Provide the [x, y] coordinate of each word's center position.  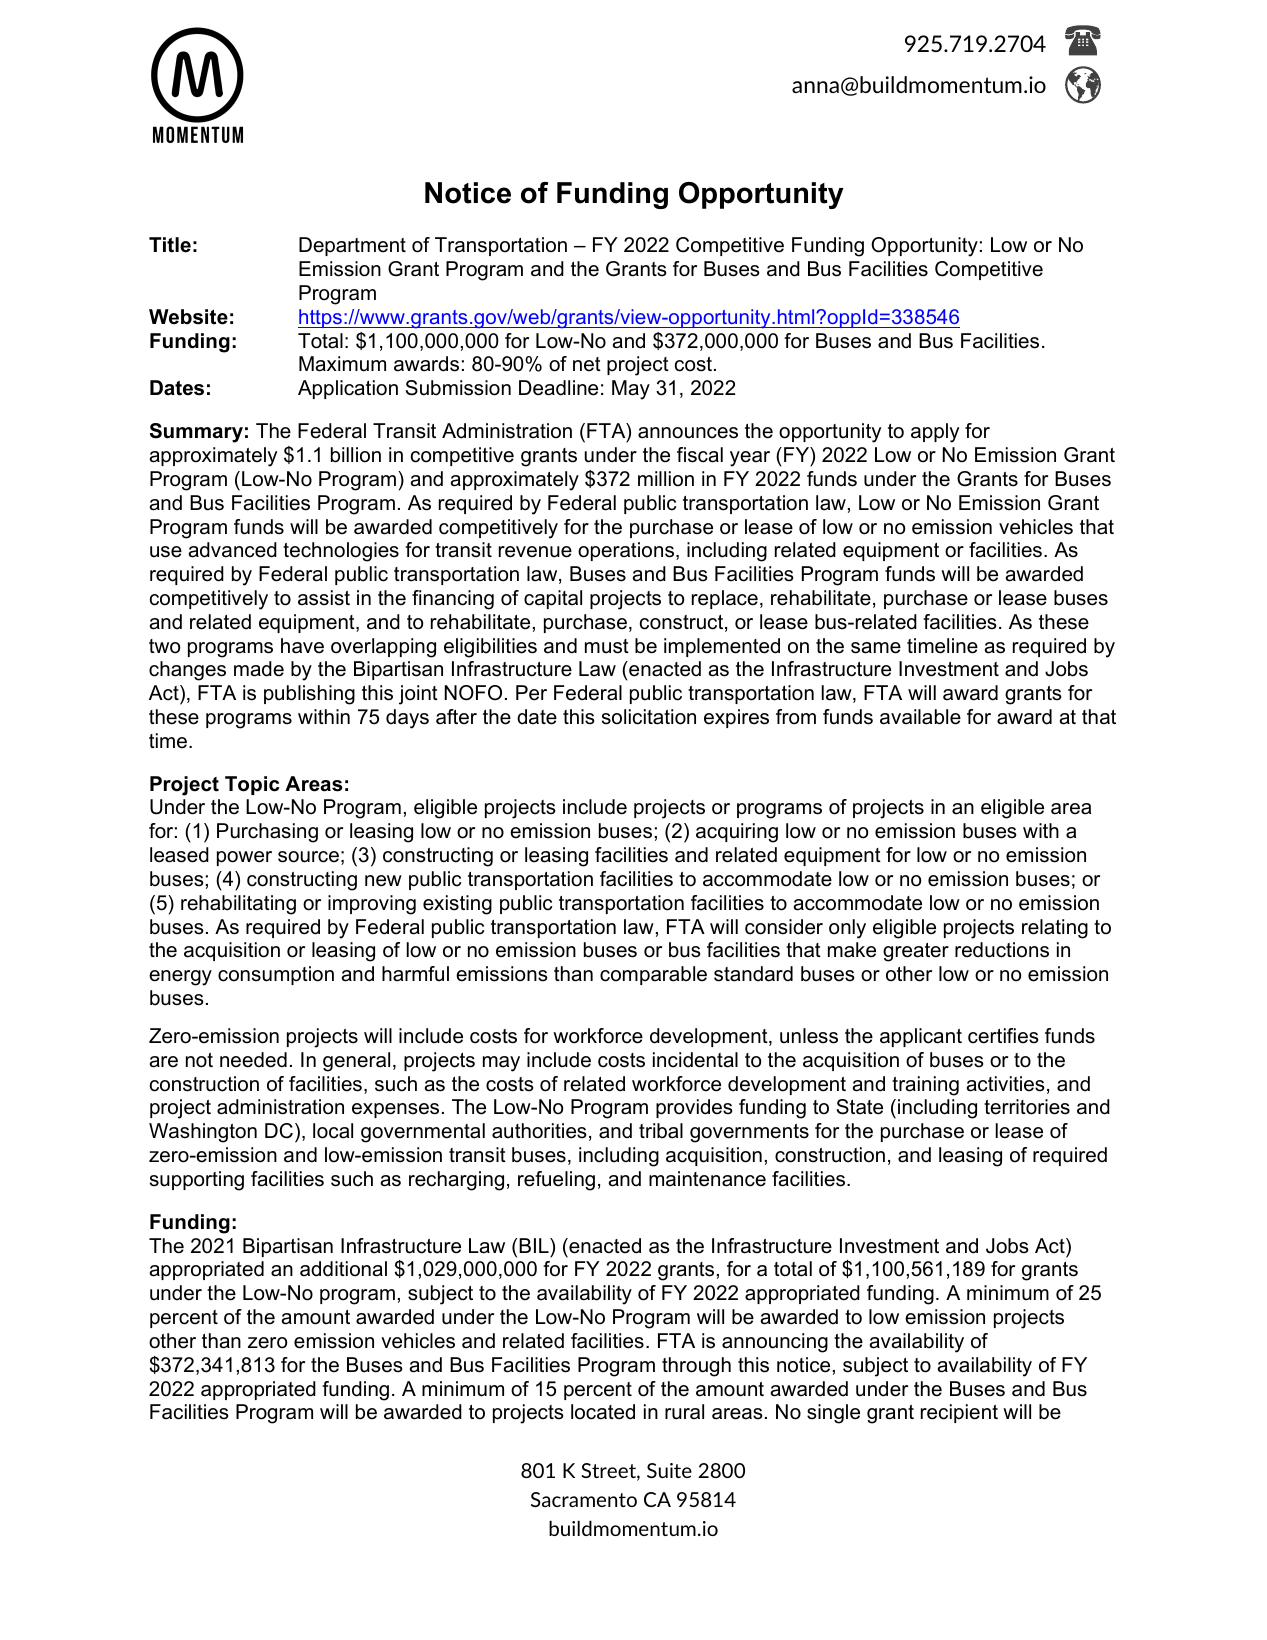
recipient [959, 1413]
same [876, 648]
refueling [556, 1181]
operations [626, 551]
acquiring [737, 833]
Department [352, 246]
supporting [197, 1181]
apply [935, 433]
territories [1027, 1107]
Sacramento [584, 1499]
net [587, 364]
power [244, 858]
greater [916, 952]
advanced [233, 550]
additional [343, 1269]
